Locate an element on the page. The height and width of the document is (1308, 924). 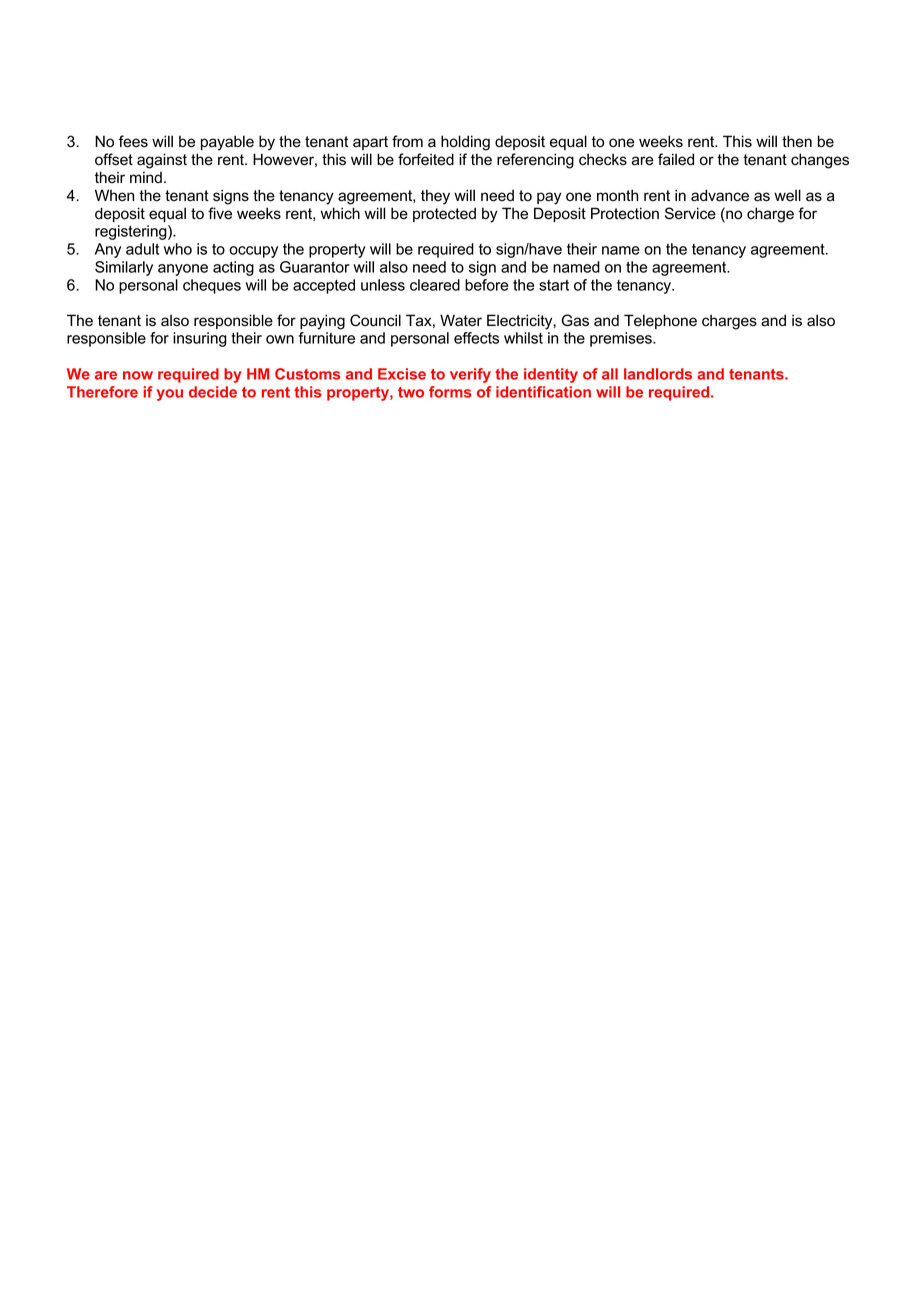
protected is located at coordinates (444, 214).
